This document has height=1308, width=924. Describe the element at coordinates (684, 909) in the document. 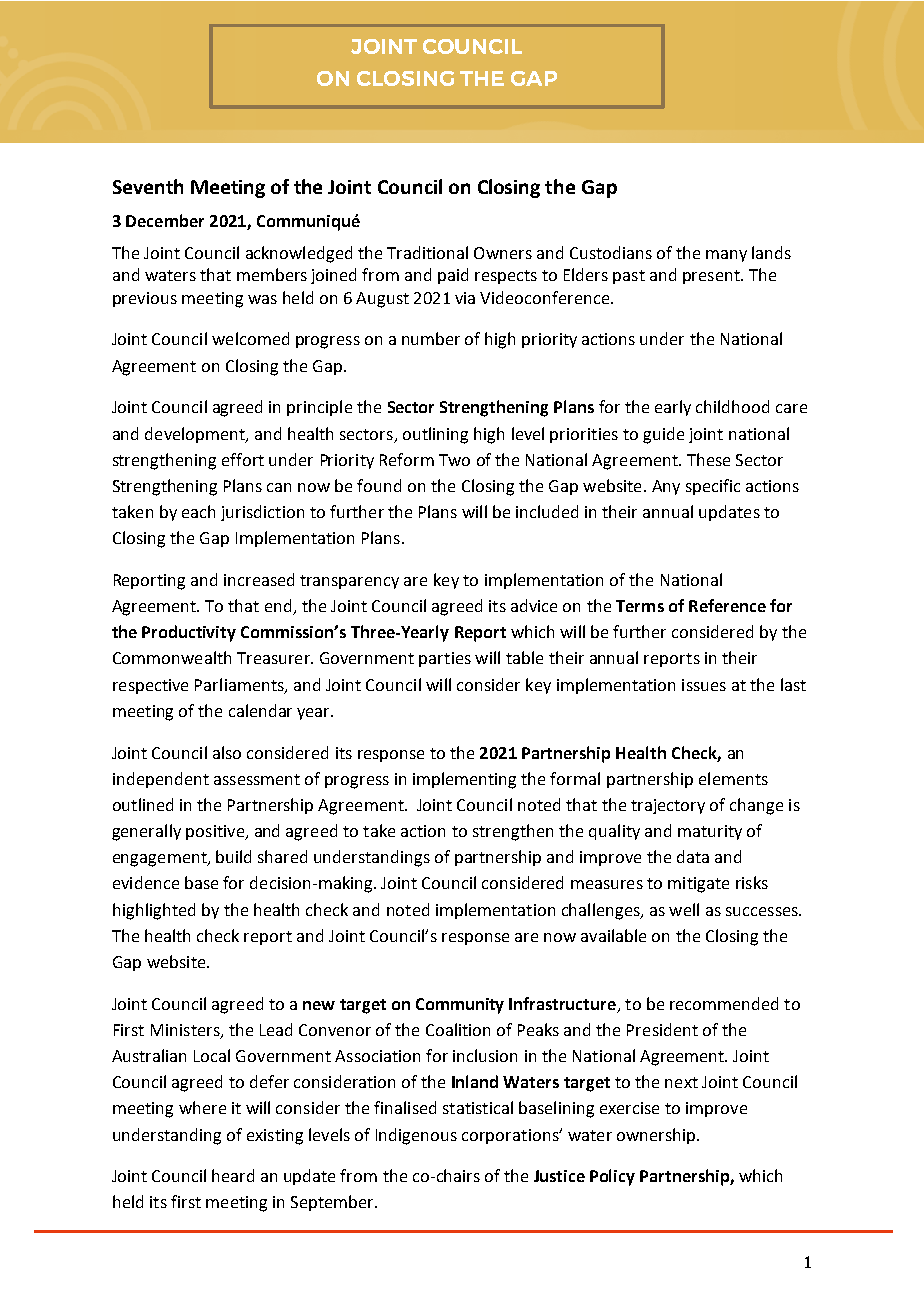

I see `well` at that location.
